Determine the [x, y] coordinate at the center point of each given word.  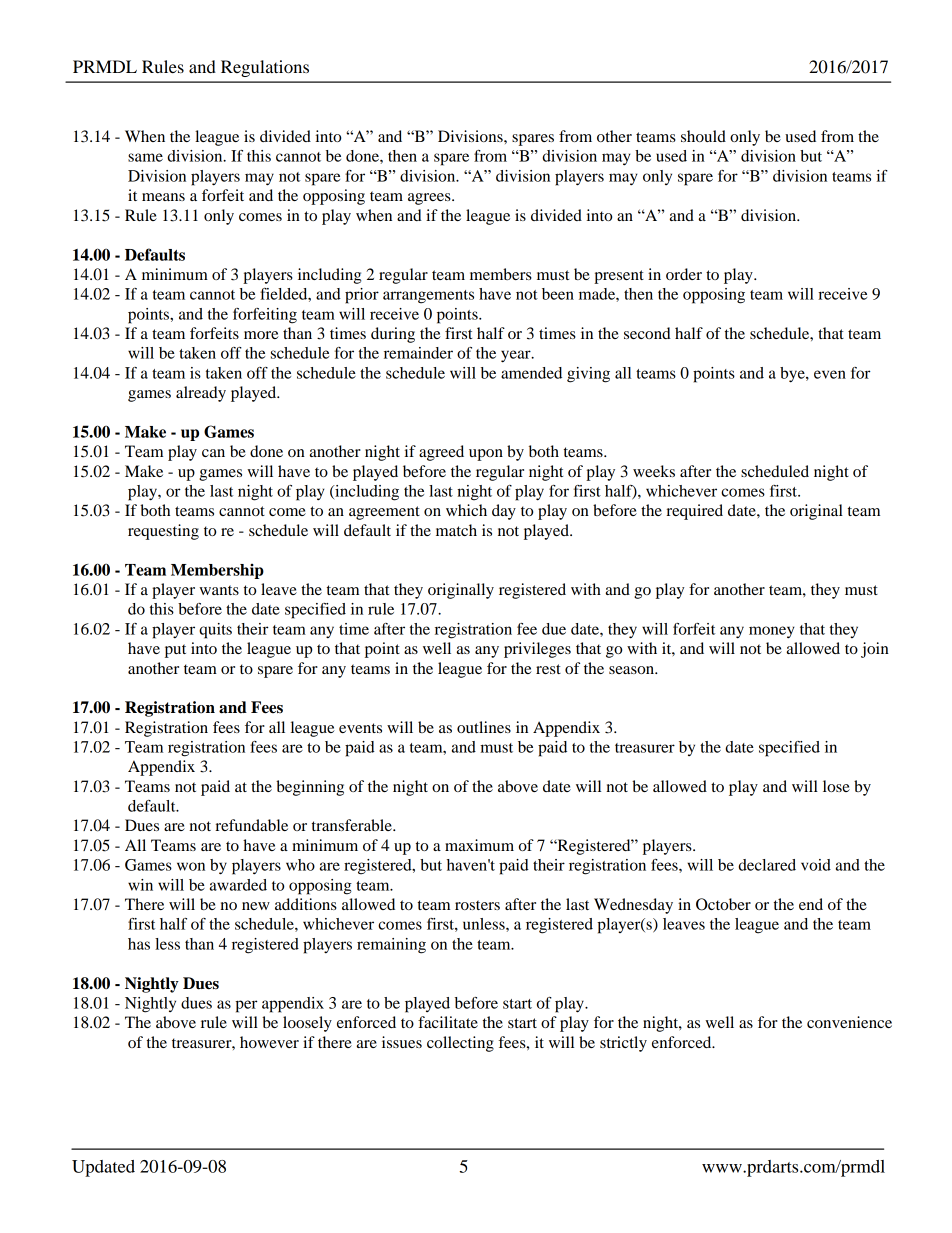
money [772, 632]
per [246, 1006]
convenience [849, 1022]
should [703, 136]
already [201, 394]
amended [531, 373]
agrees [430, 199]
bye [793, 375]
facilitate [448, 1022]
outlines [484, 727]
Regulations [265, 68]
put [175, 651]
